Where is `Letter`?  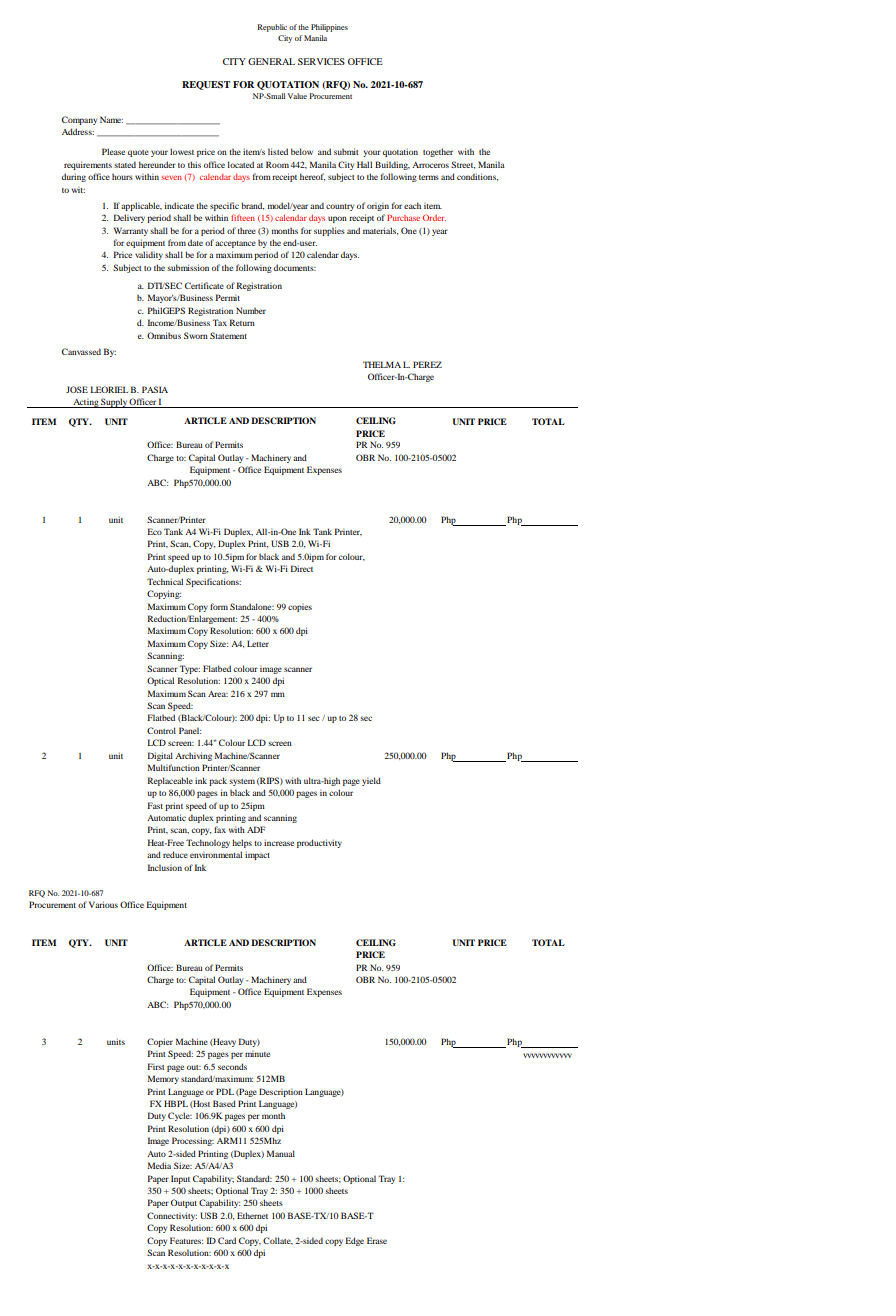
Letter is located at coordinates (258, 643).
